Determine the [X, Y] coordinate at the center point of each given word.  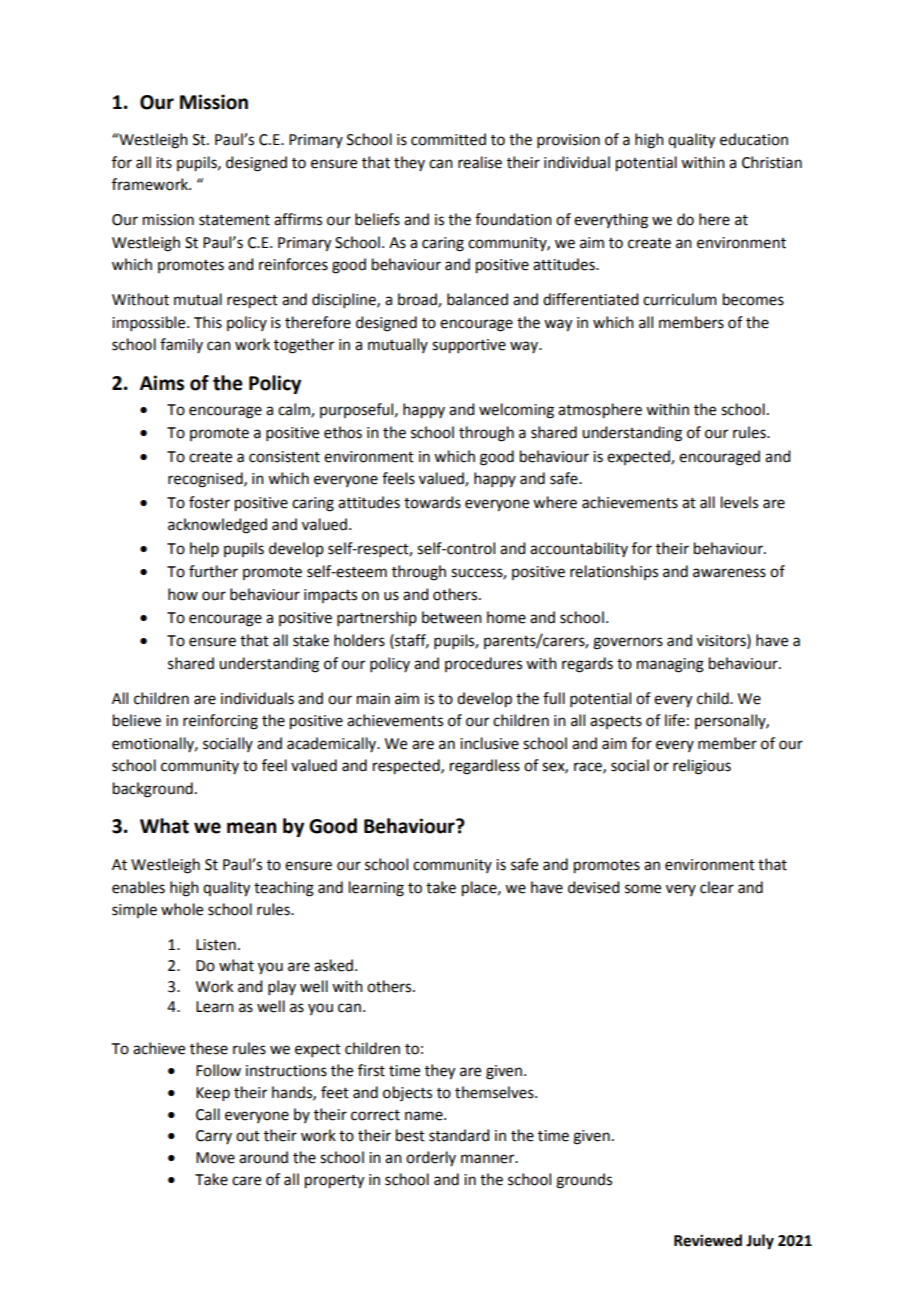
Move [215, 1158]
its [164, 163]
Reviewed [708, 1240]
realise [480, 162]
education [754, 139]
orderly [431, 1158]
